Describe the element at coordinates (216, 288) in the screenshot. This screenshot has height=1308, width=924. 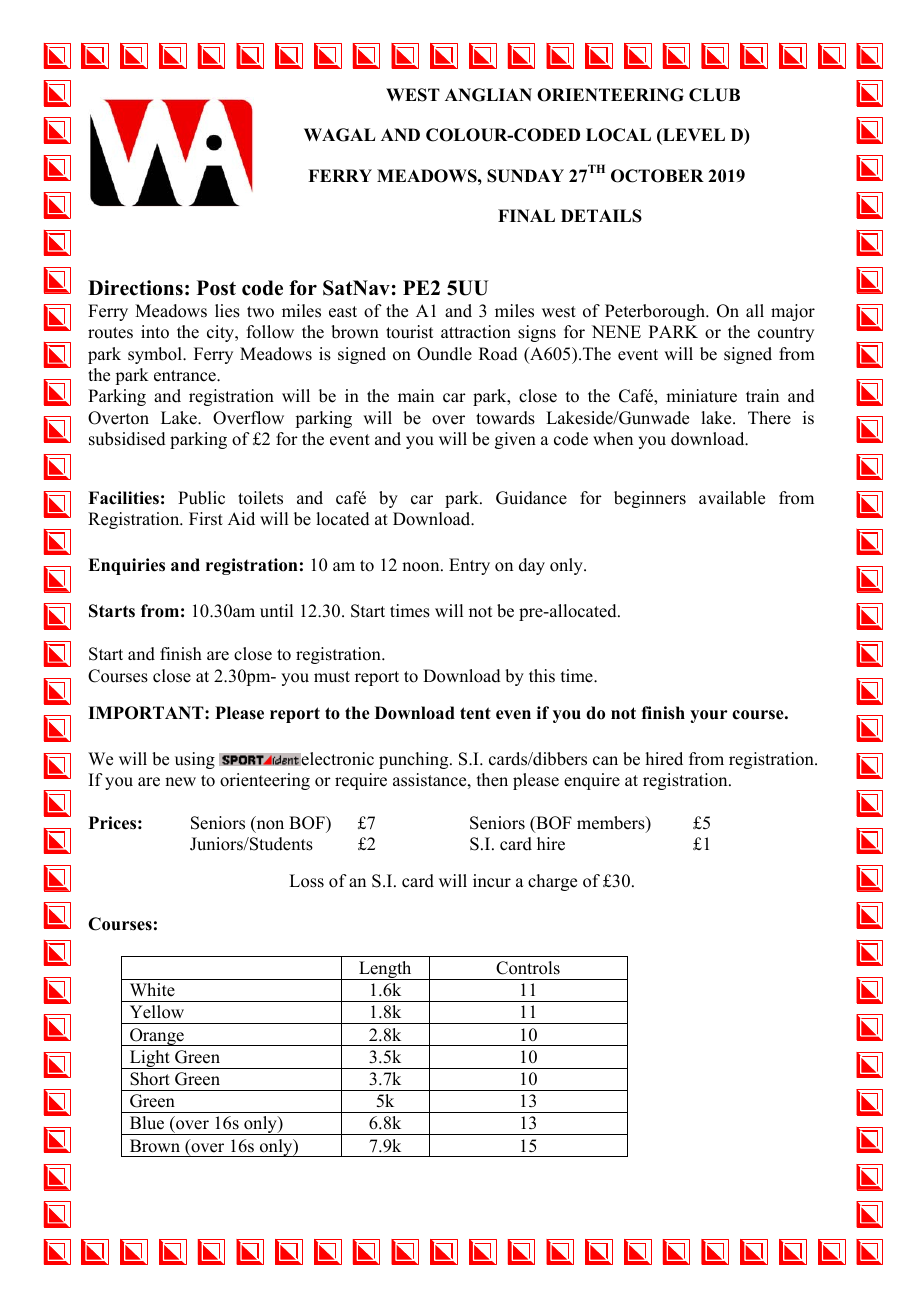
I see `Post` at that location.
